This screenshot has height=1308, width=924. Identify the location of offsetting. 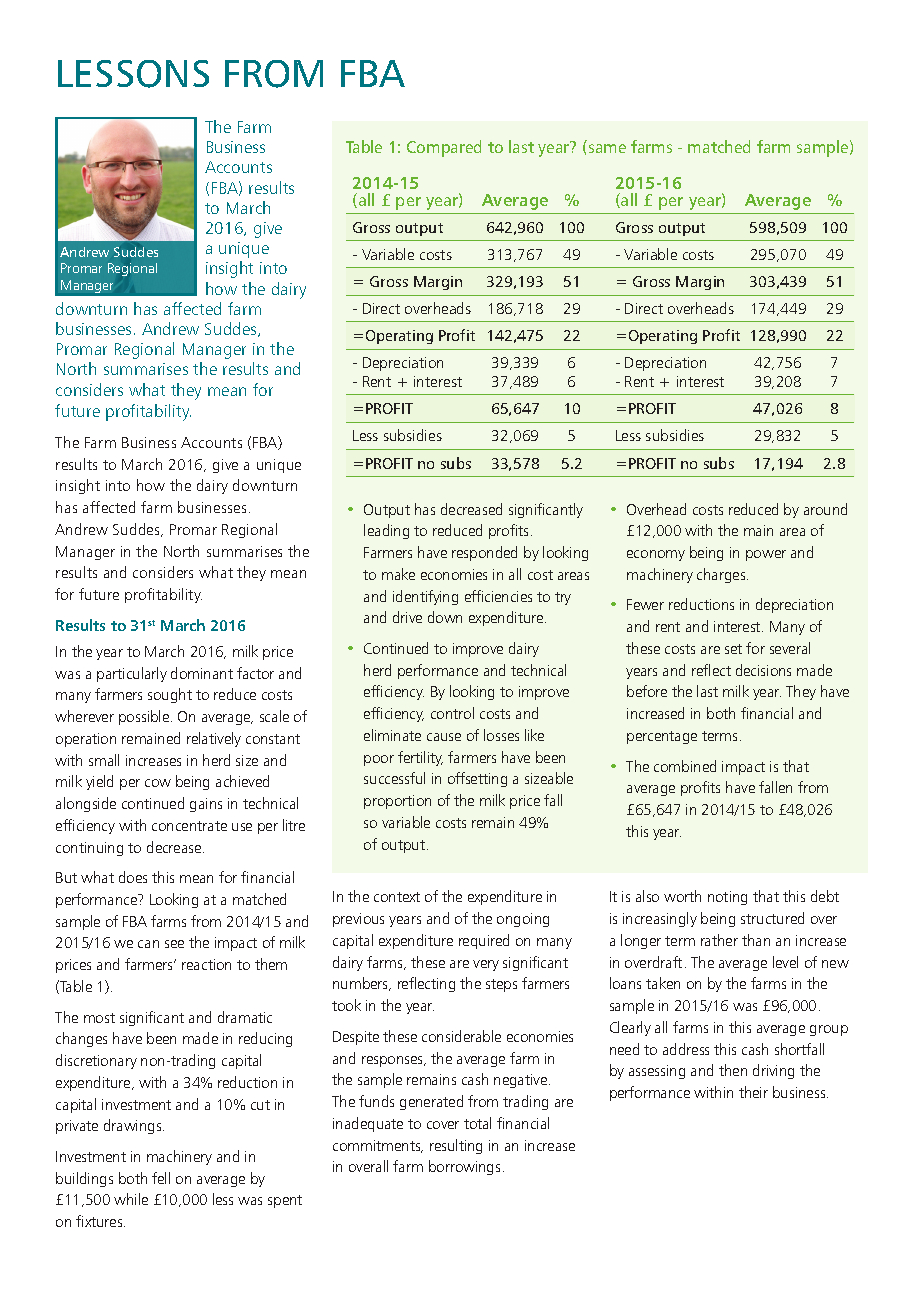
(477, 779).
